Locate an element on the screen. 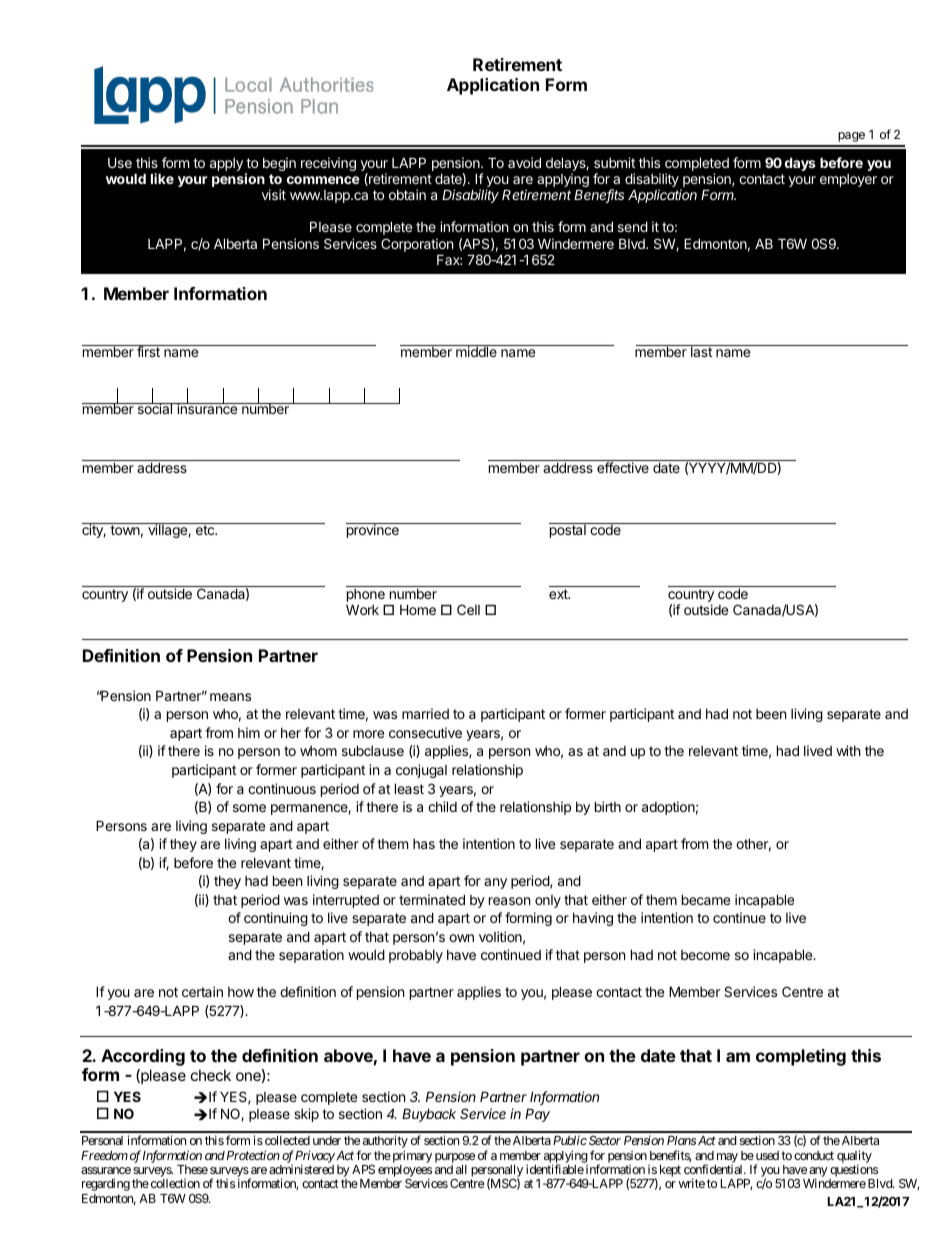  purpose is located at coordinates (455, 1158).
